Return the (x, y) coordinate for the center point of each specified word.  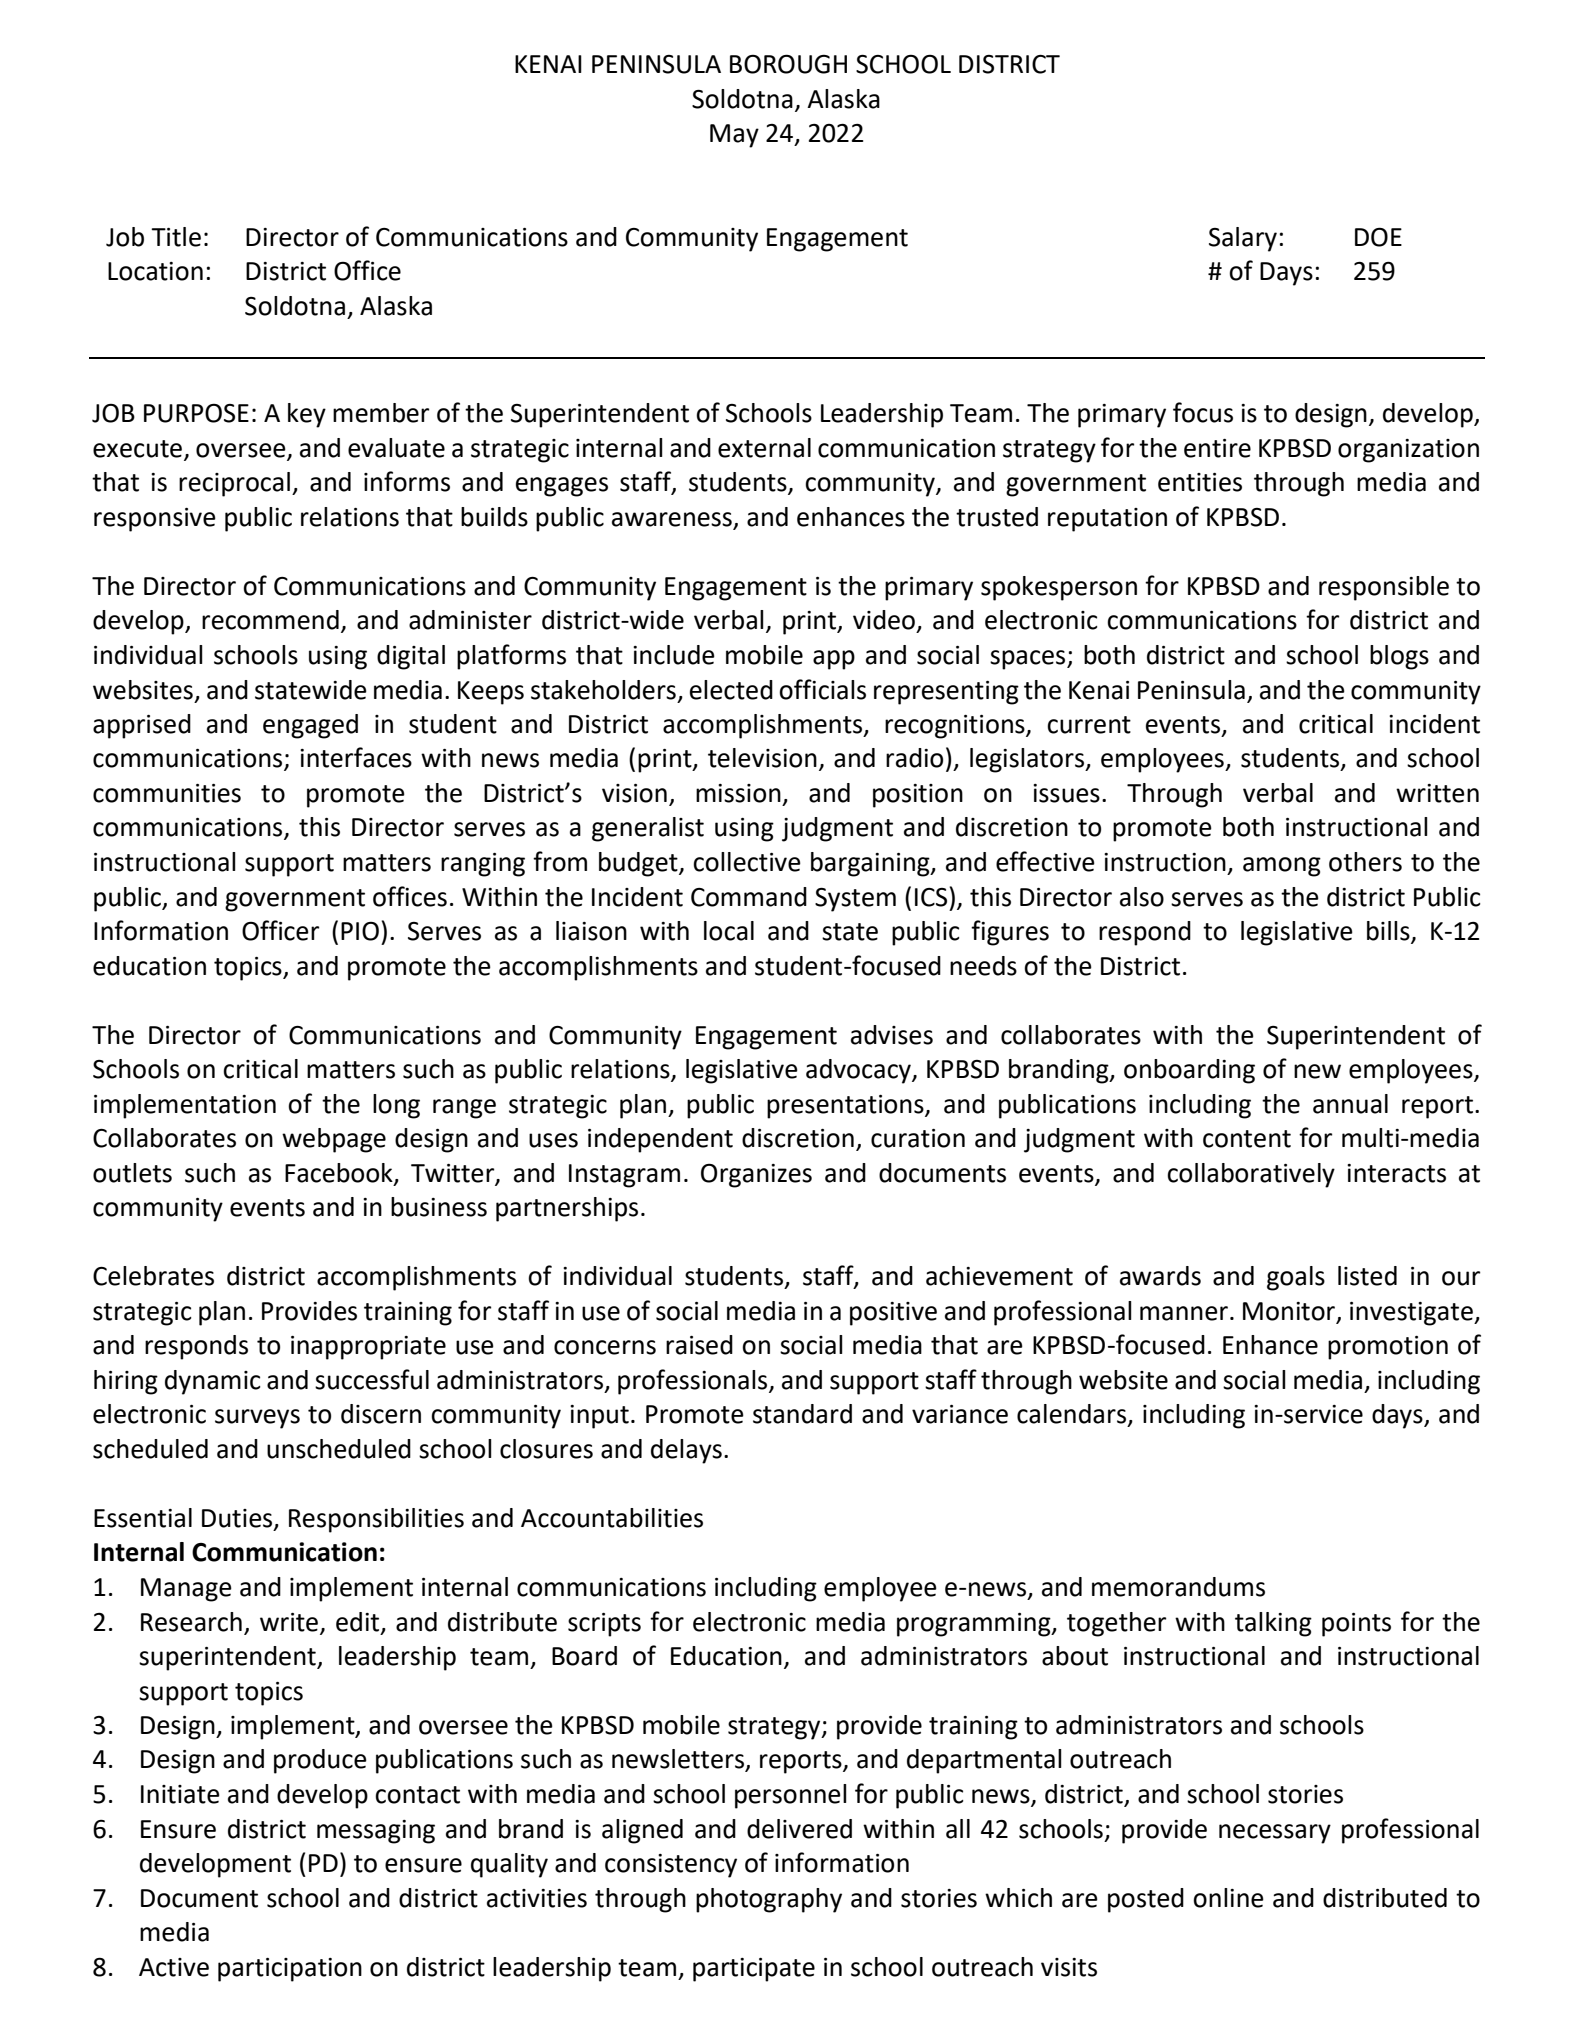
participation (290, 1970)
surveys (257, 1419)
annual (1350, 1104)
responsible (1384, 588)
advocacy (859, 1071)
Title (176, 237)
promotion (1388, 1348)
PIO (360, 931)
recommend (270, 620)
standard (802, 1414)
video (884, 620)
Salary (1243, 239)
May (734, 136)
